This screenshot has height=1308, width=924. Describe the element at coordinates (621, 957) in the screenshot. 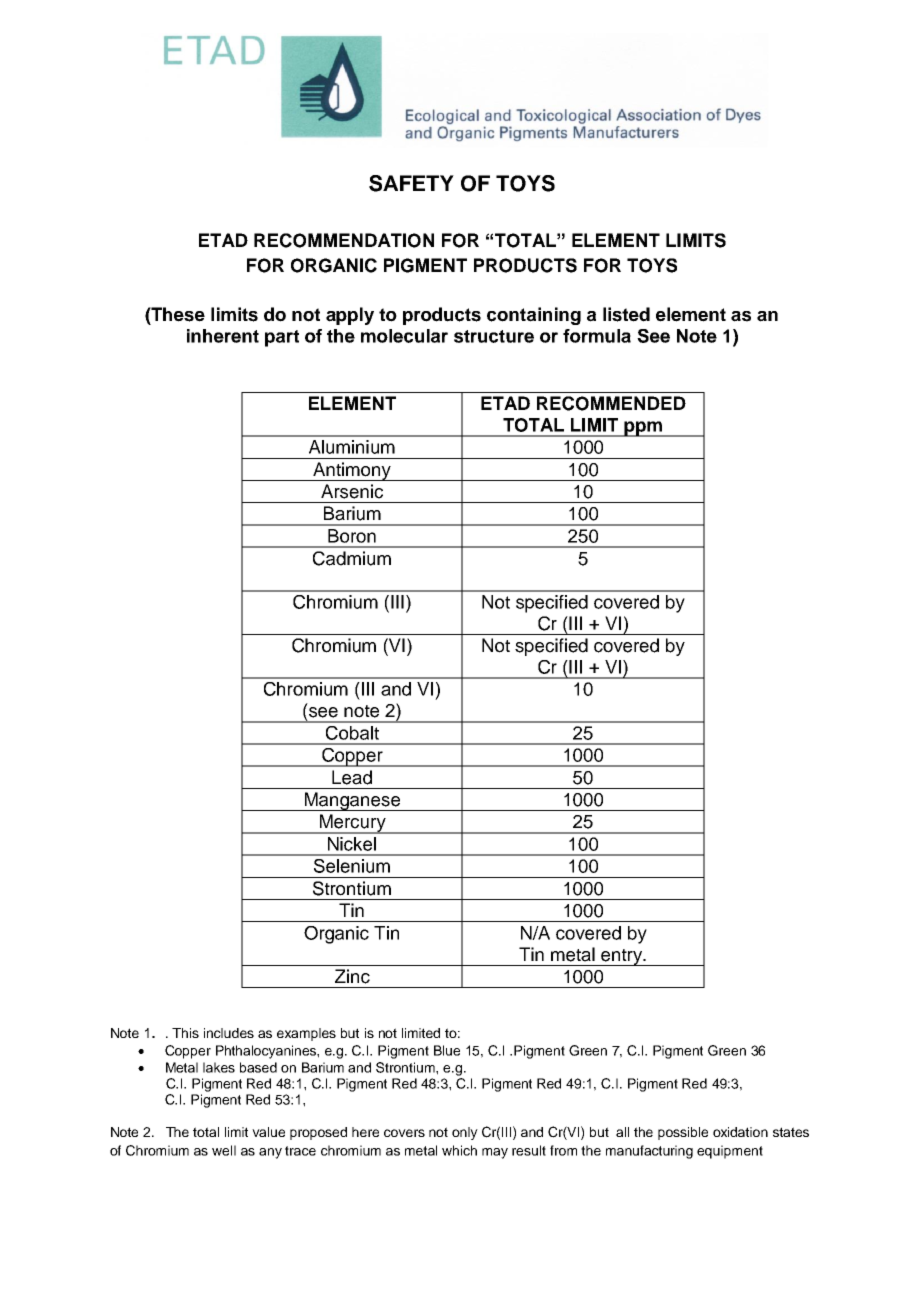

I see `entry` at that location.
